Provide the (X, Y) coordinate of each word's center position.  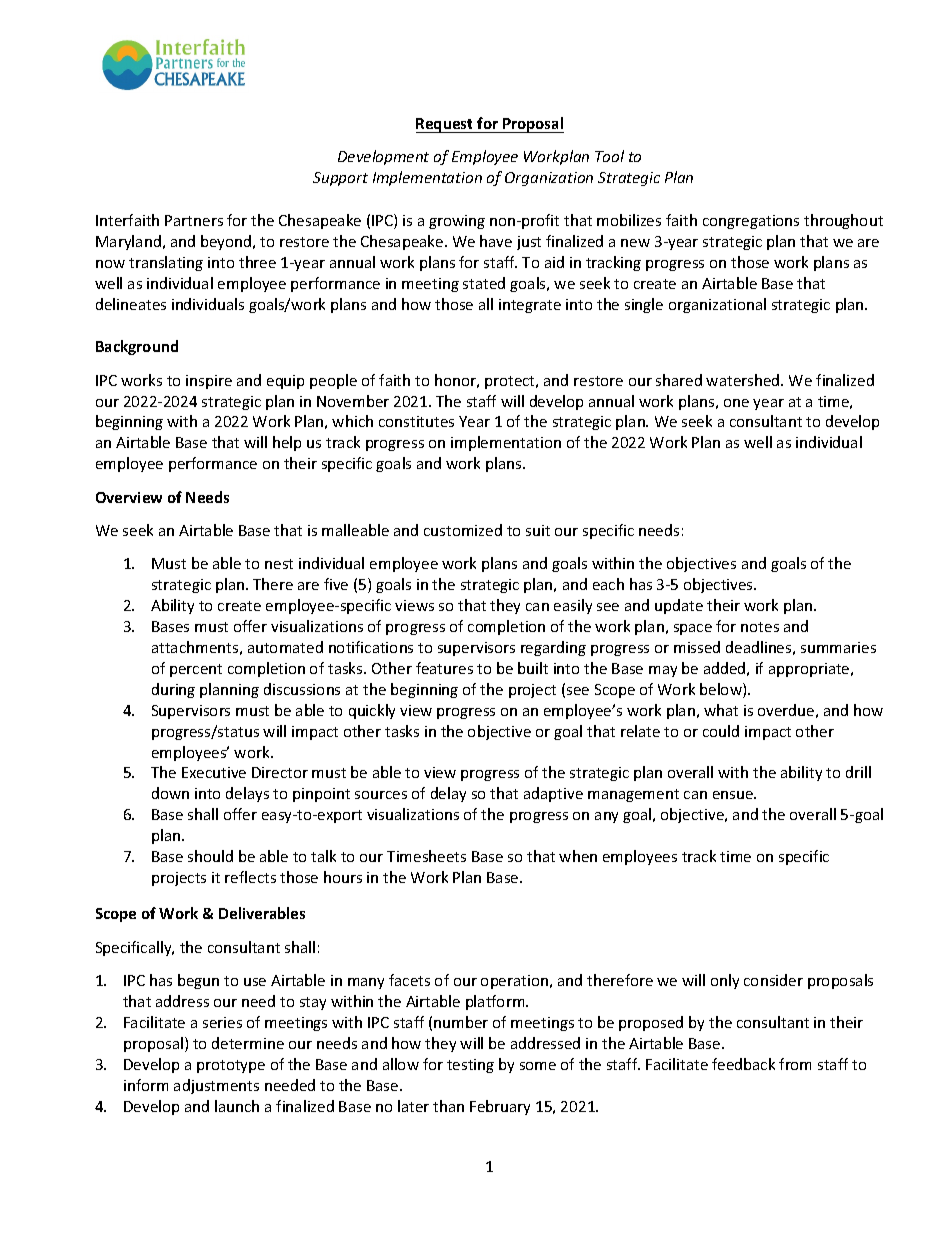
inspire (209, 382)
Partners (194, 220)
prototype (231, 1066)
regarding (553, 648)
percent (196, 670)
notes (760, 627)
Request (446, 125)
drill (858, 772)
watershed (744, 380)
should (210, 856)
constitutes (416, 421)
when (578, 856)
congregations (751, 222)
